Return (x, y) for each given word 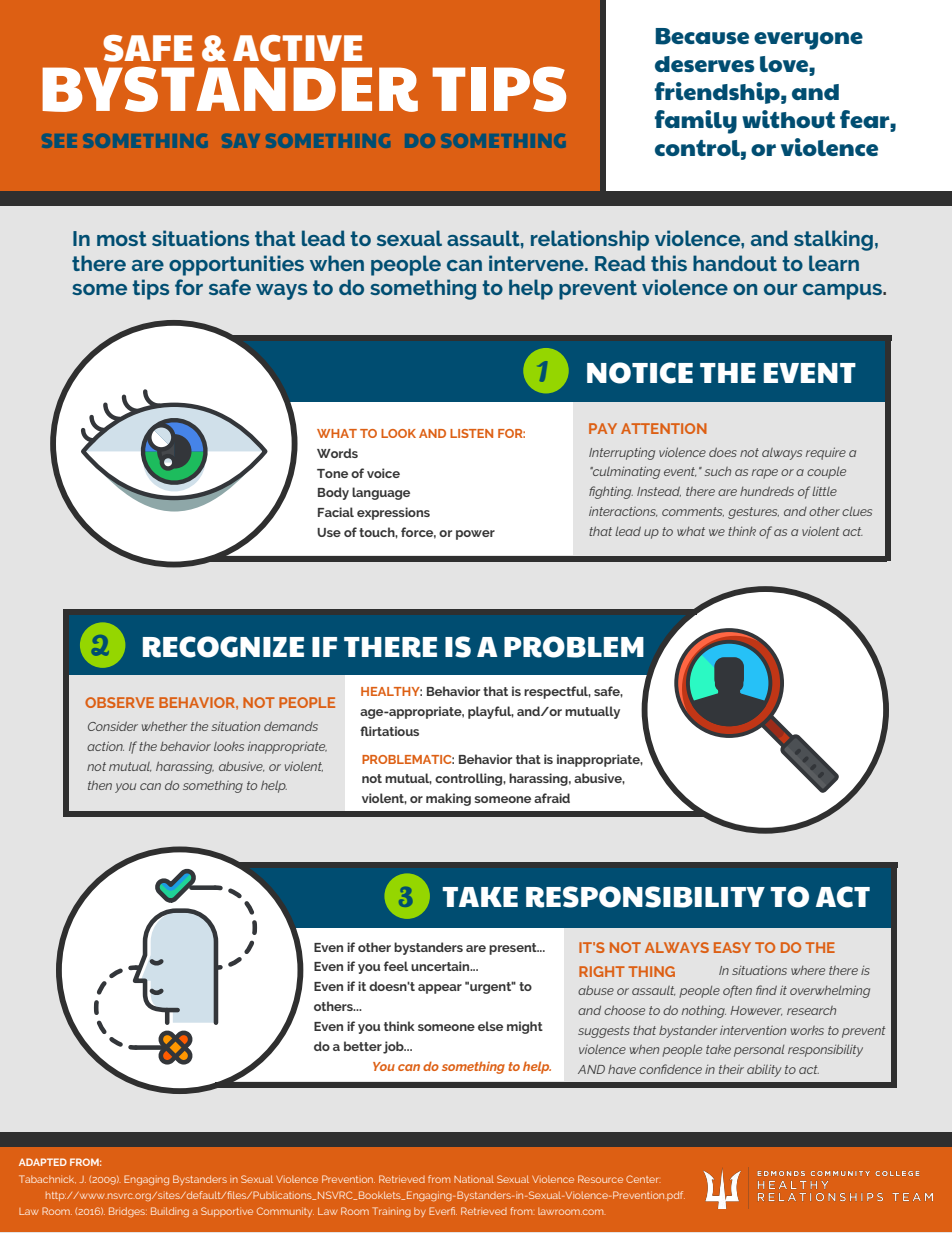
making (448, 799)
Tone (332, 473)
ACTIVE (297, 48)
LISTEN (471, 433)
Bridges (128, 1212)
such (717, 471)
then (100, 785)
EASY (732, 947)
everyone (808, 41)
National (474, 1179)
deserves (705, 64)
